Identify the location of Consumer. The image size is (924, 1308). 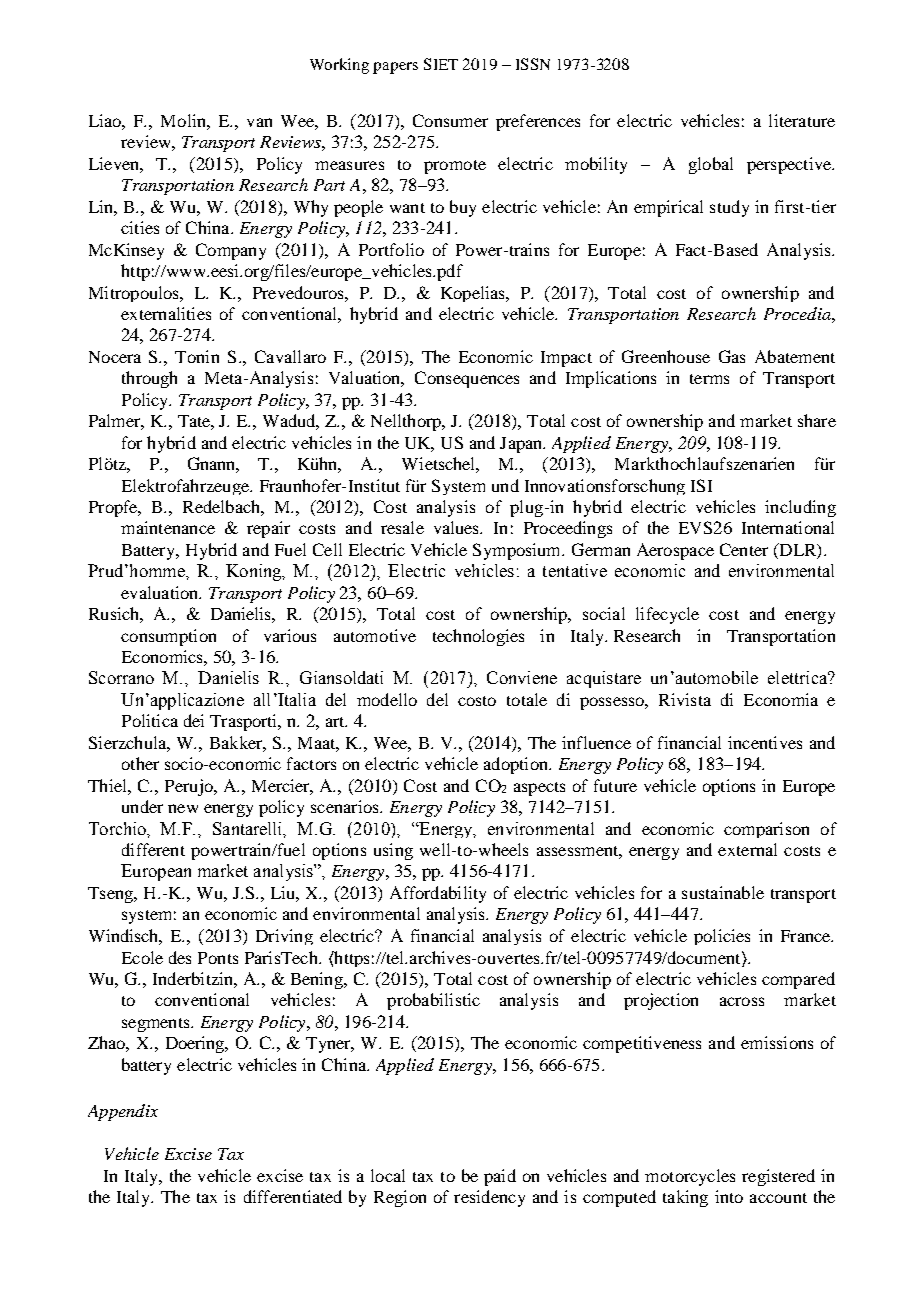
(450, 120).
